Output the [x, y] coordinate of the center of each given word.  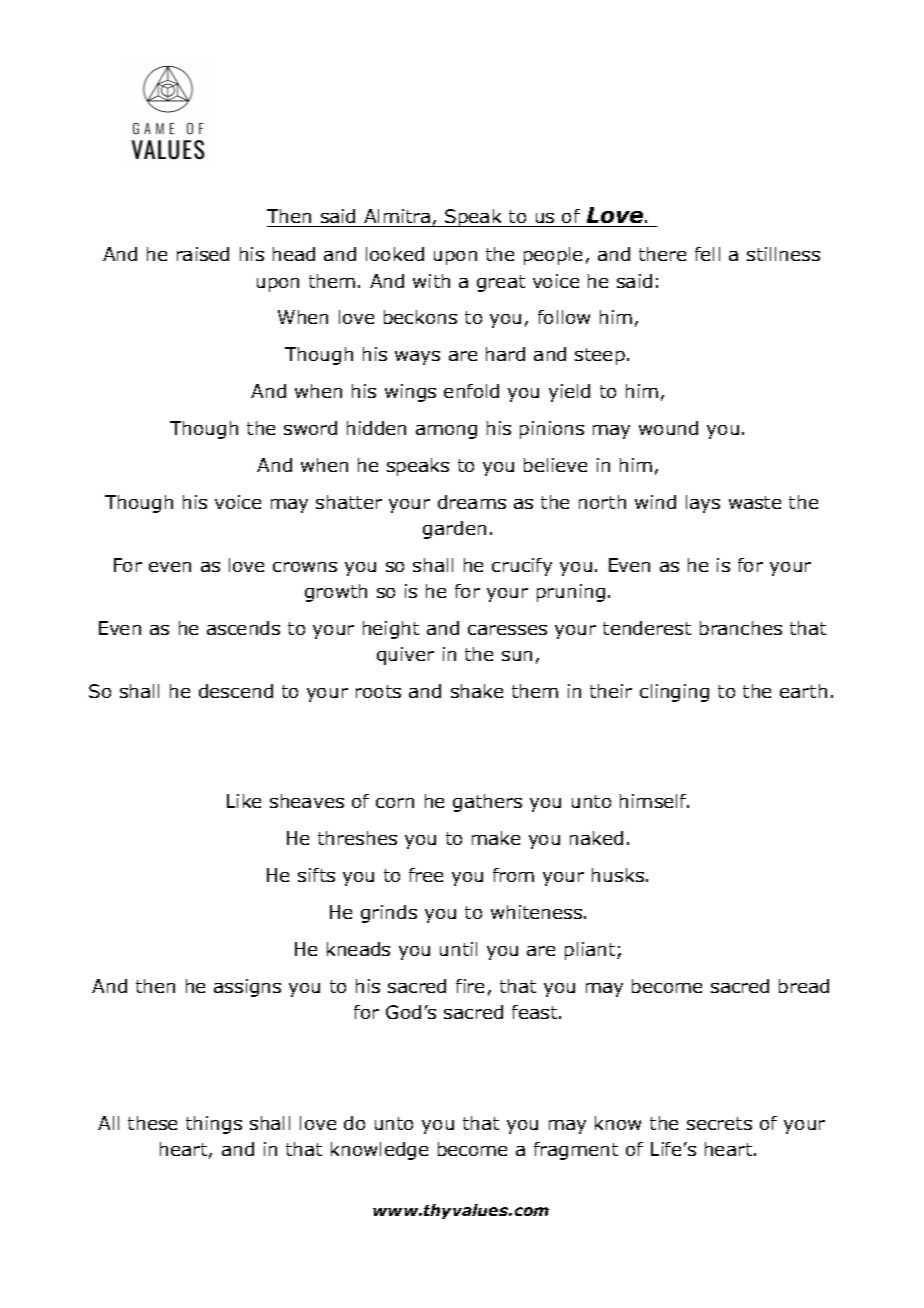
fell [707, 254]
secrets [719, 1123]
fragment [576, 1151]
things [214, 1125]
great [501, 283]
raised [203, 254]
